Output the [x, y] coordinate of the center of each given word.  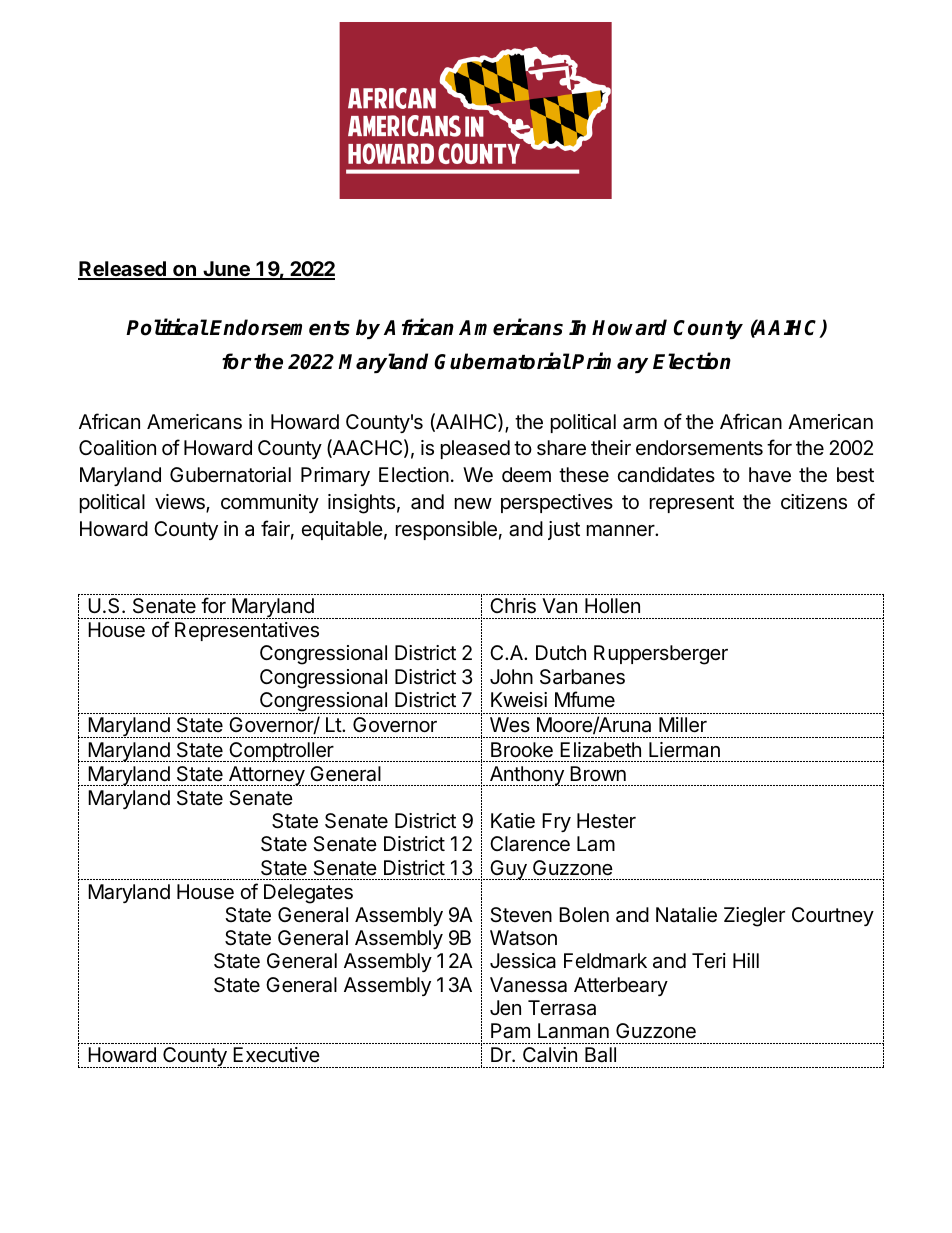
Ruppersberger [661, 655]
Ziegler [754, 917]
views [181, 503]
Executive [276, 1054]
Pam [510, 1031]
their [611, 447]
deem [526, 475]
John [511, 676]
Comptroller [281, 752]
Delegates [308, 894]
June [226, 270]
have [770, 475]
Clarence [530, 844]
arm [640, 424]
